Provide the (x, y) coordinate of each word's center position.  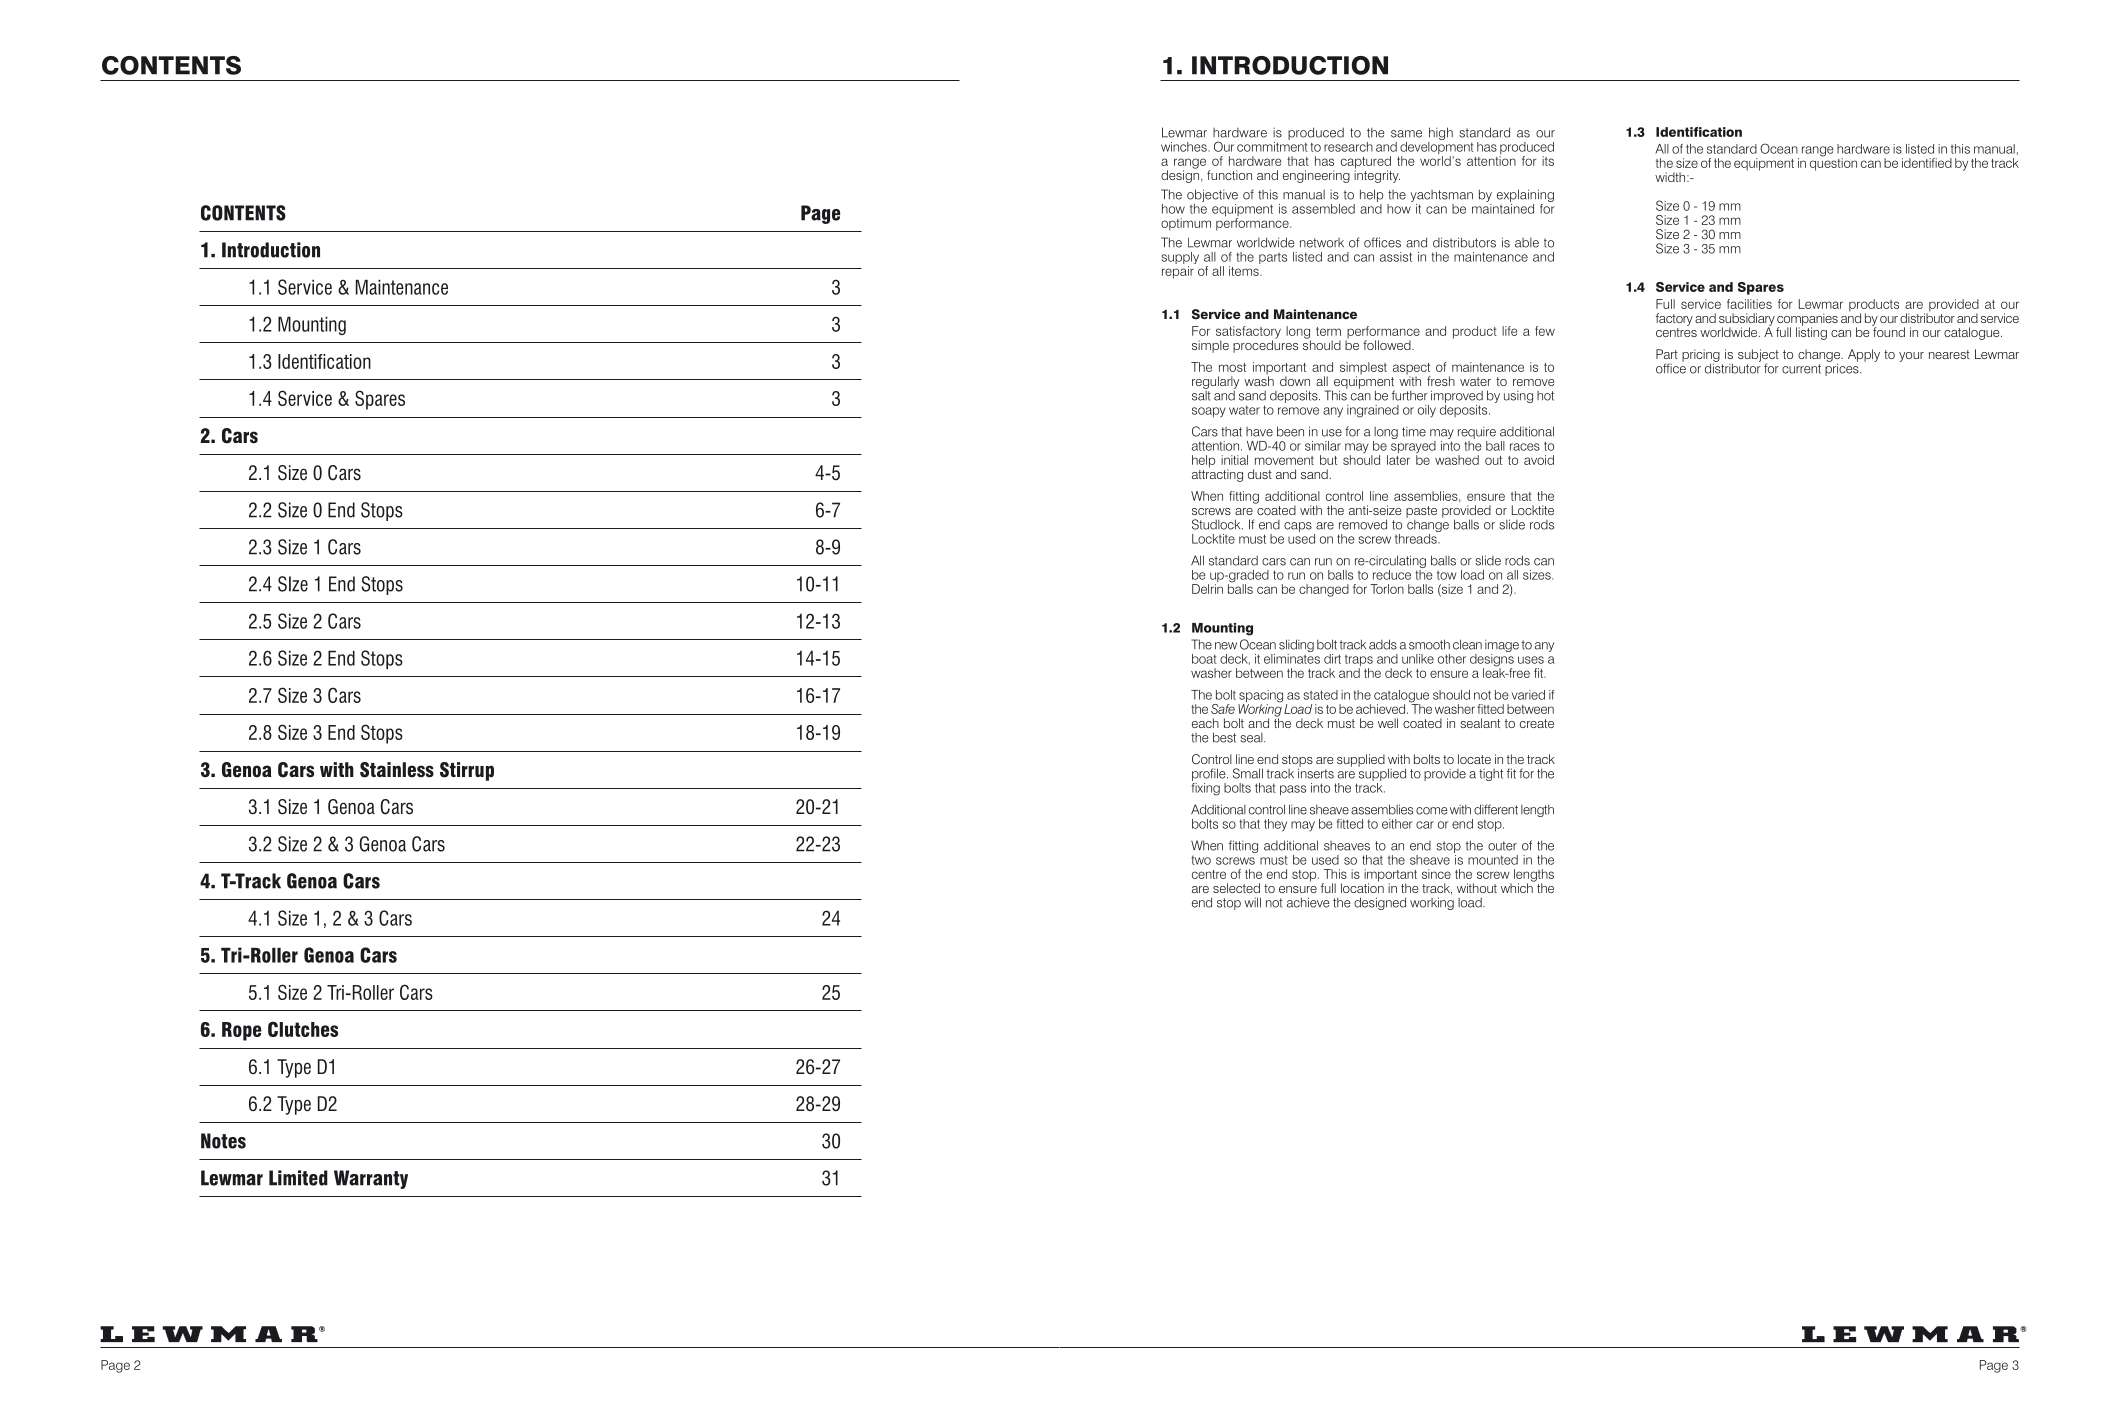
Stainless (397, 770)
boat (1204, 659)
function (1229, 175)
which (1518, 887)
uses (1531, 660)
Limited (298, 1178)
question (1833, 163)
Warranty (371, 1179)
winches (1185, 147)
